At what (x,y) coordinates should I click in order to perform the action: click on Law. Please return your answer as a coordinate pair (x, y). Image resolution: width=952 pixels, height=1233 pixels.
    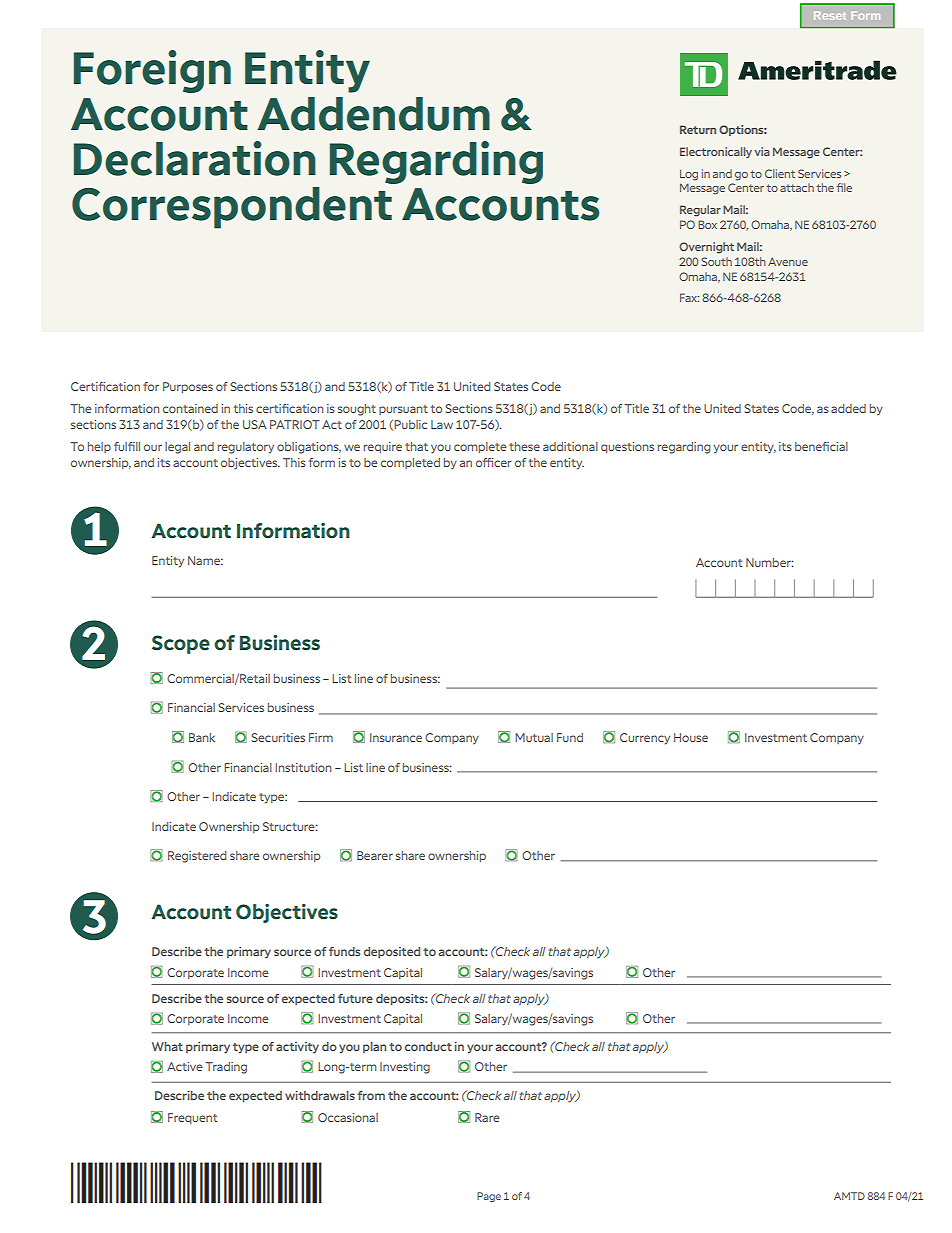
    Looking at the image, I should click on (442, 424).
